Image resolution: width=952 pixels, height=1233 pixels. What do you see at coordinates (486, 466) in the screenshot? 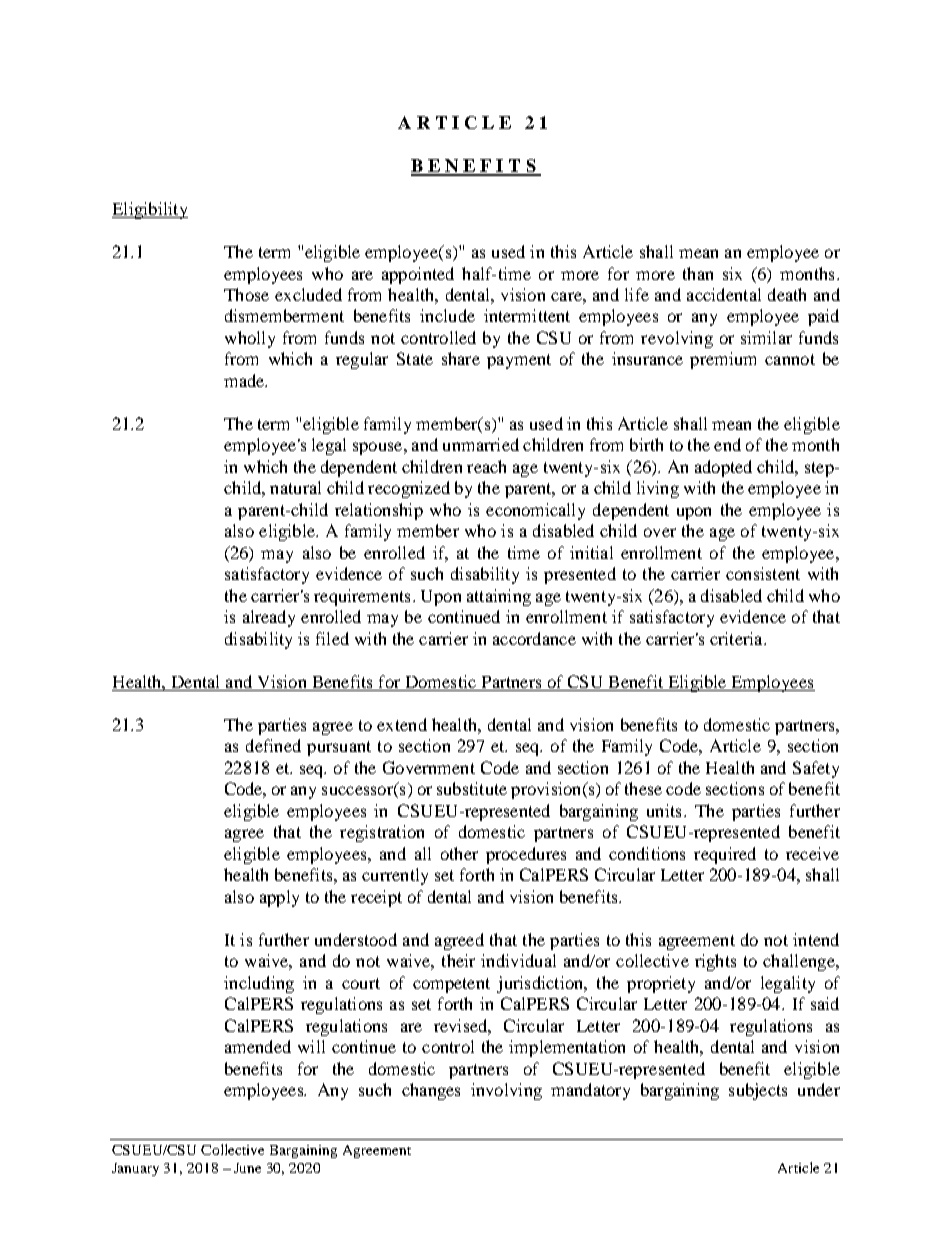
I see `reach` at bounding box center [486, 466].
